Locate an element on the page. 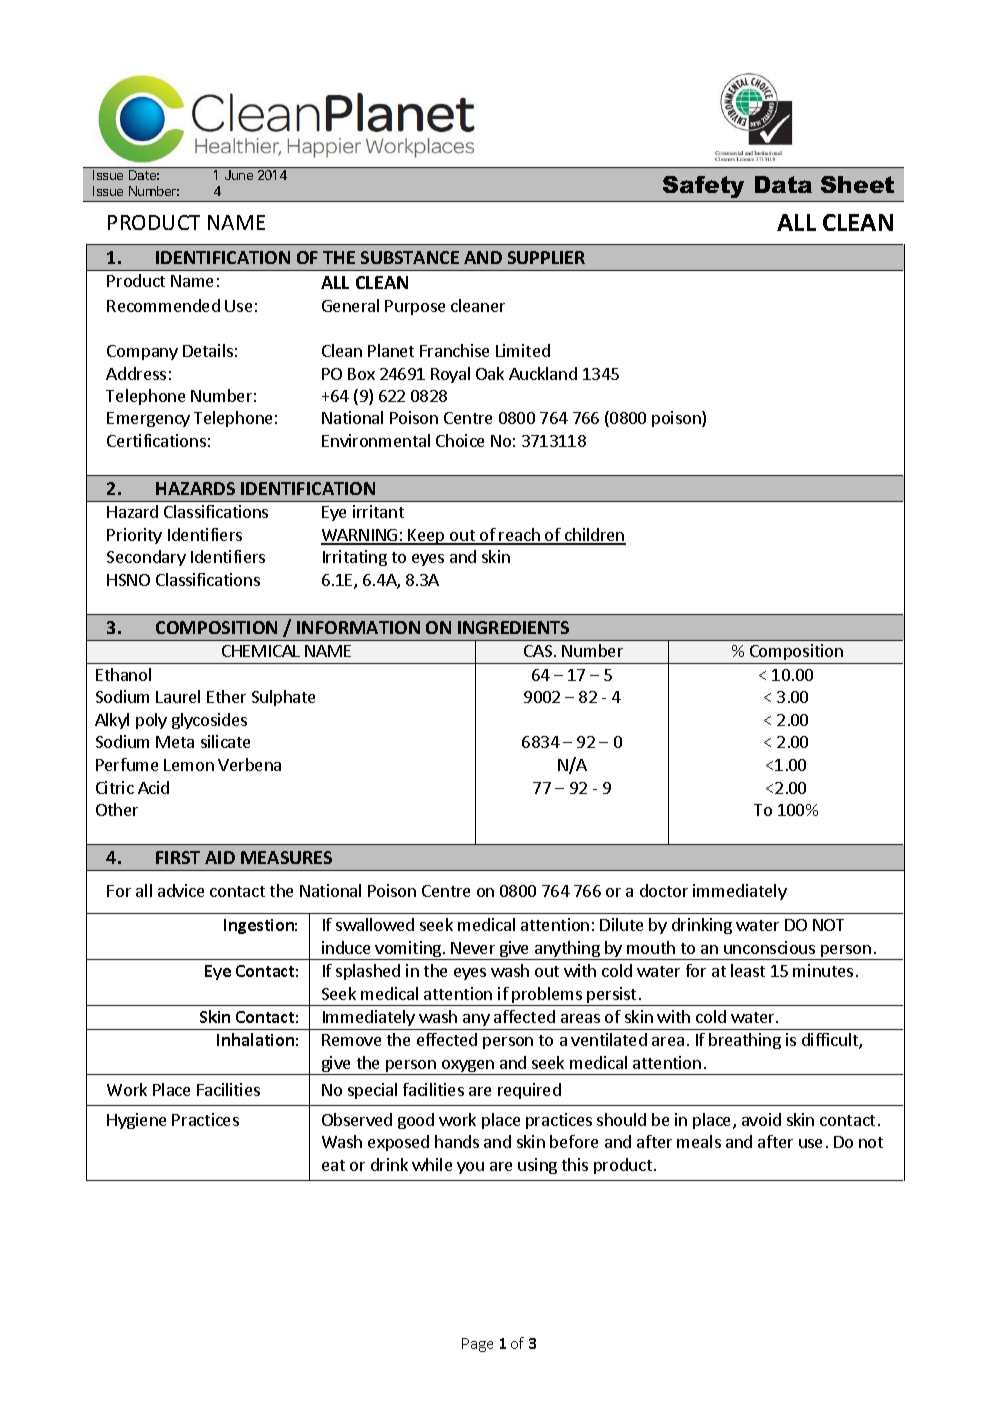 Image resolution: width=999 pixels, height=1413 pixels. unconscious is located at coordinates (769, 947).
